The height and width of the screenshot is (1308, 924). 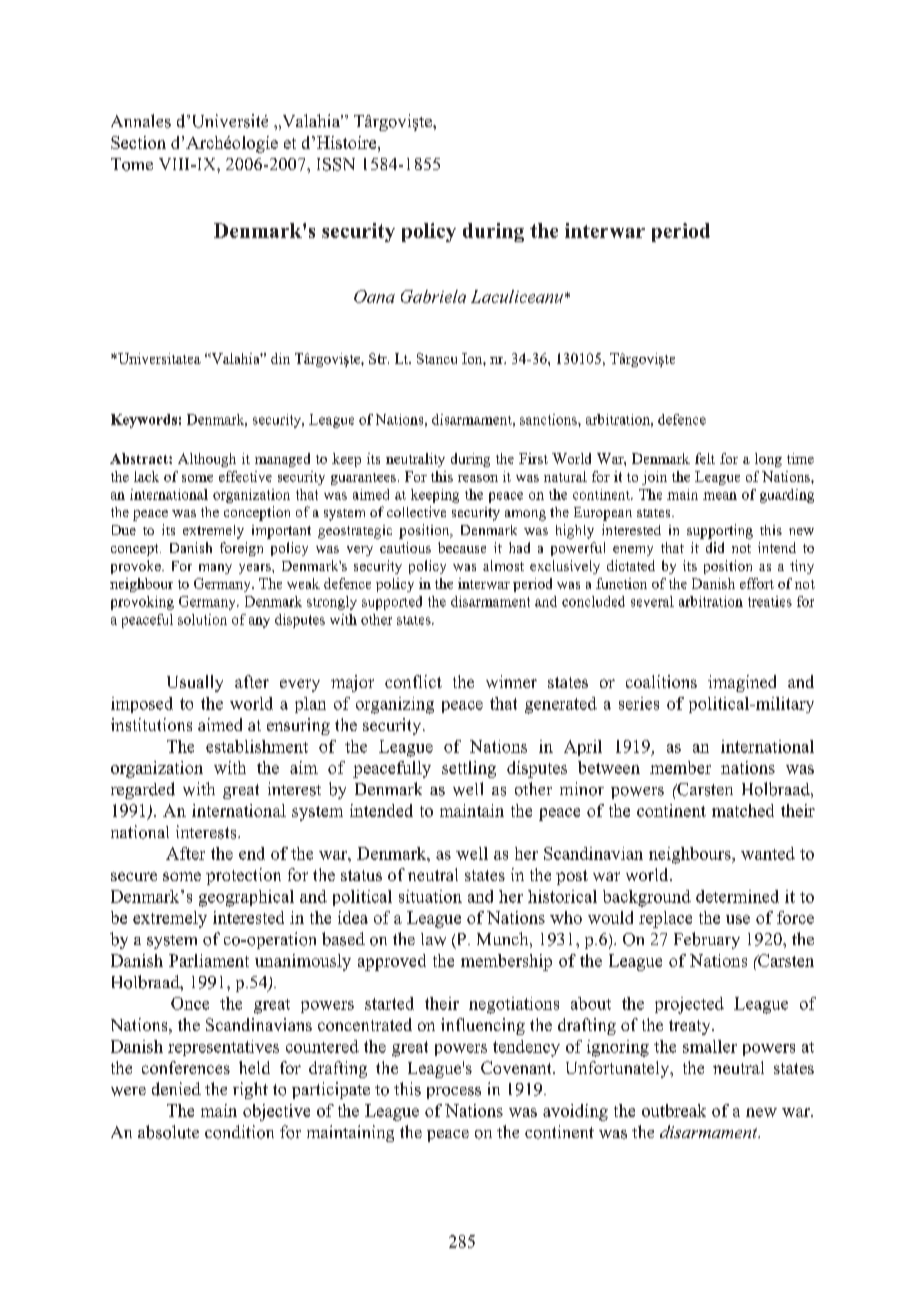 What do you see at coordinates (742, 683) in the screenshot?
I see `imagined` at bounding box center [742, 683].
